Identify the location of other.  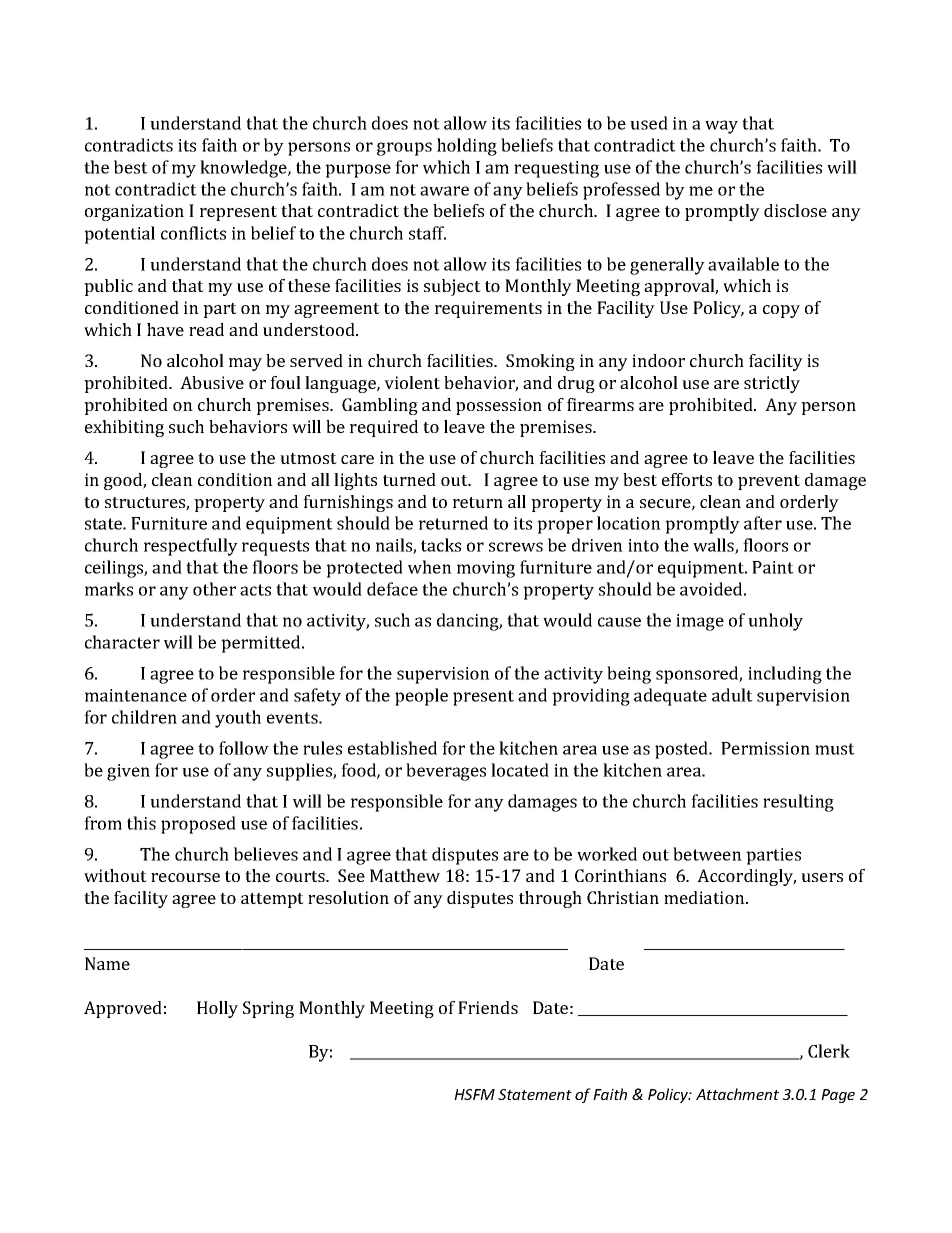
(214, 589).
